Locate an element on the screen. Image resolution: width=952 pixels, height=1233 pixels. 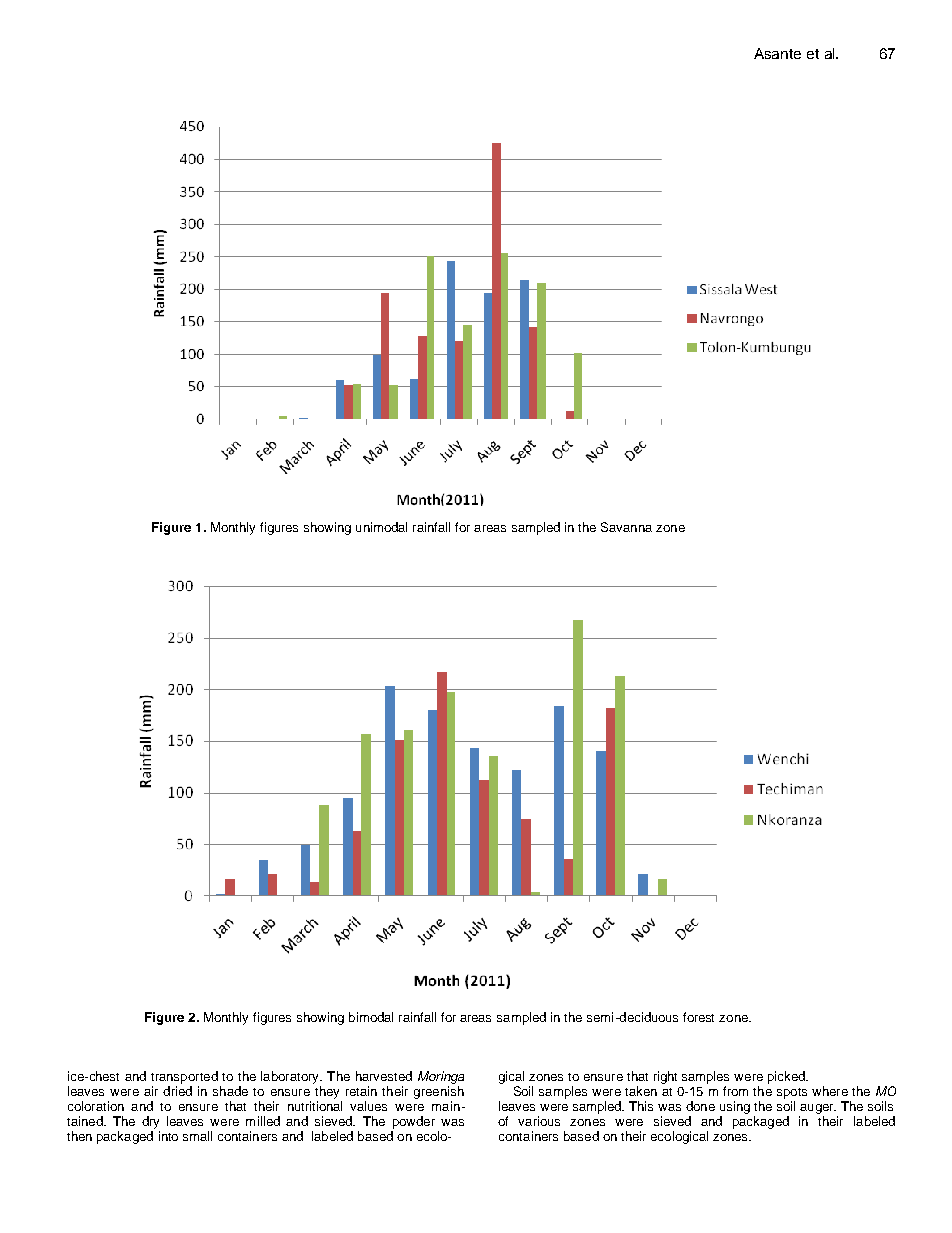
Savanna is located at coordinates (626, 527).
